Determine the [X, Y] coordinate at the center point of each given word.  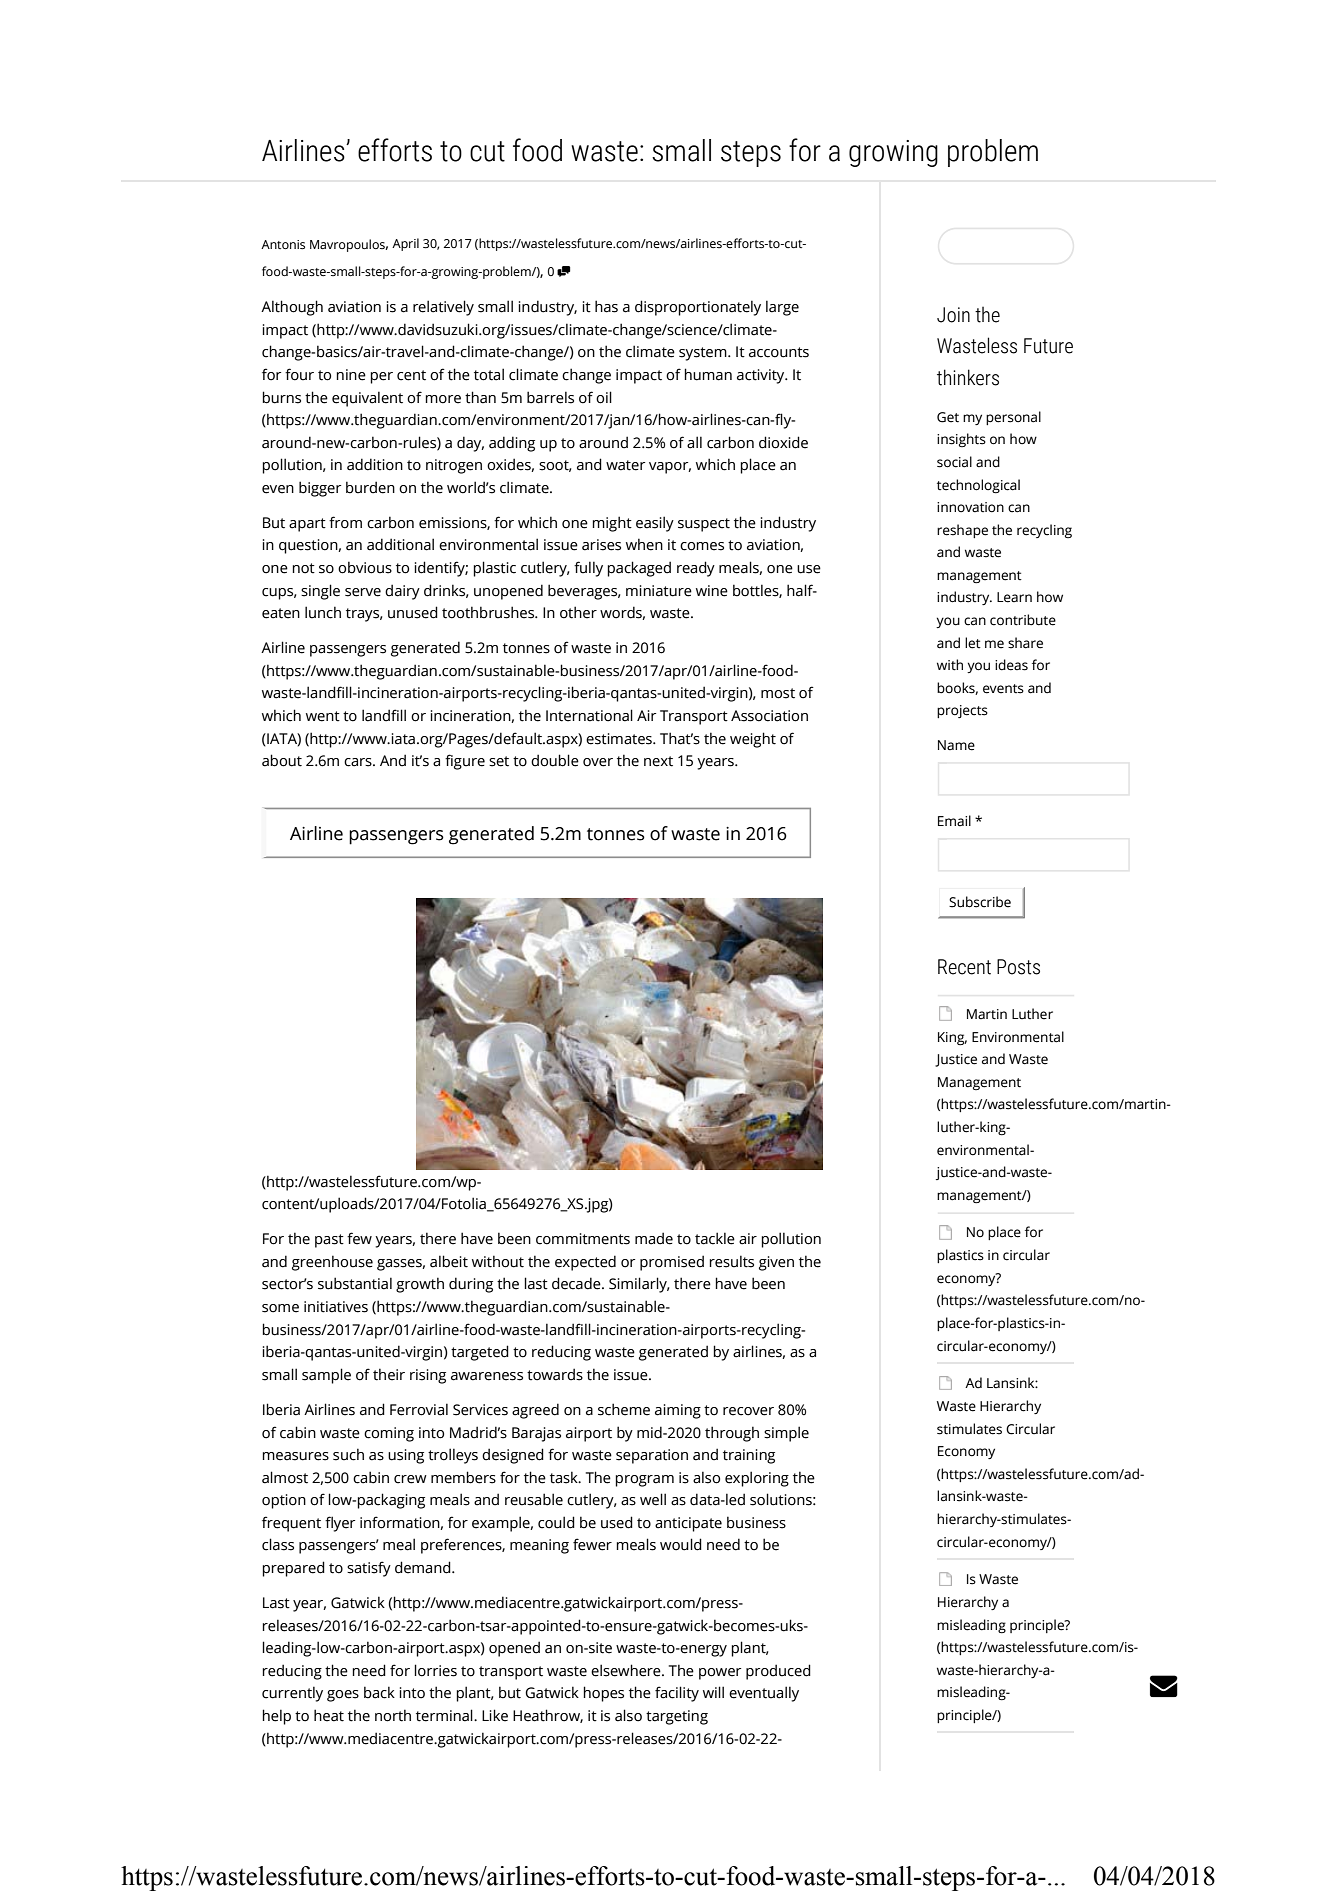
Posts [1018, 967]
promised [672, 1263]
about [282, 760]
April [405, 244]
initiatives [336, 1307]
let [973, 643]
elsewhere [627, 1670]
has [606, 306]
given [776, 1263]
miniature [659, 591]
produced [778, 1672]
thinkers [968, 377]
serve [363, 592]
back [379, 1692]
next [658, 761]
